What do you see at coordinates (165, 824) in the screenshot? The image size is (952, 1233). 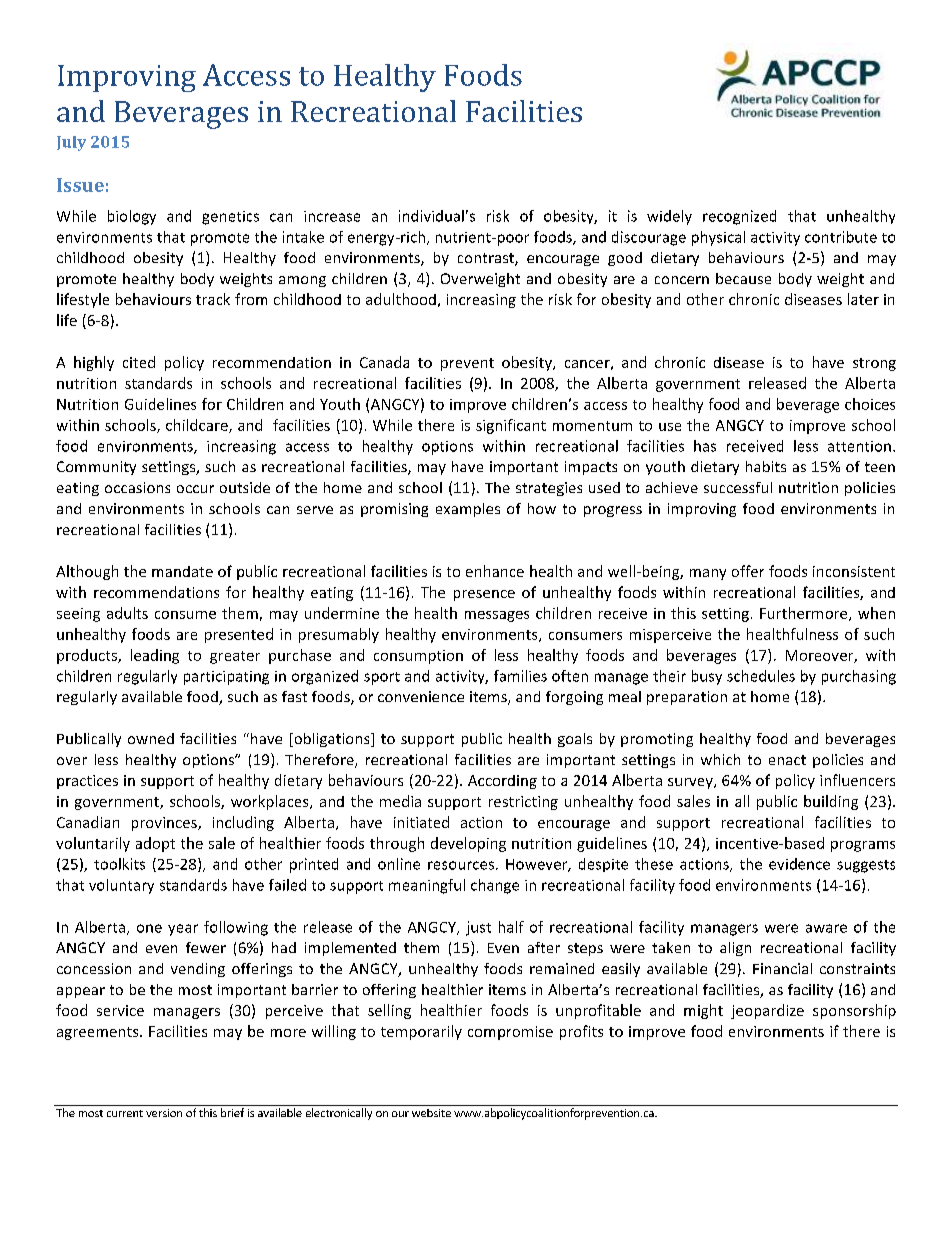 I see `provinces` at bounding box center [165, 824].
